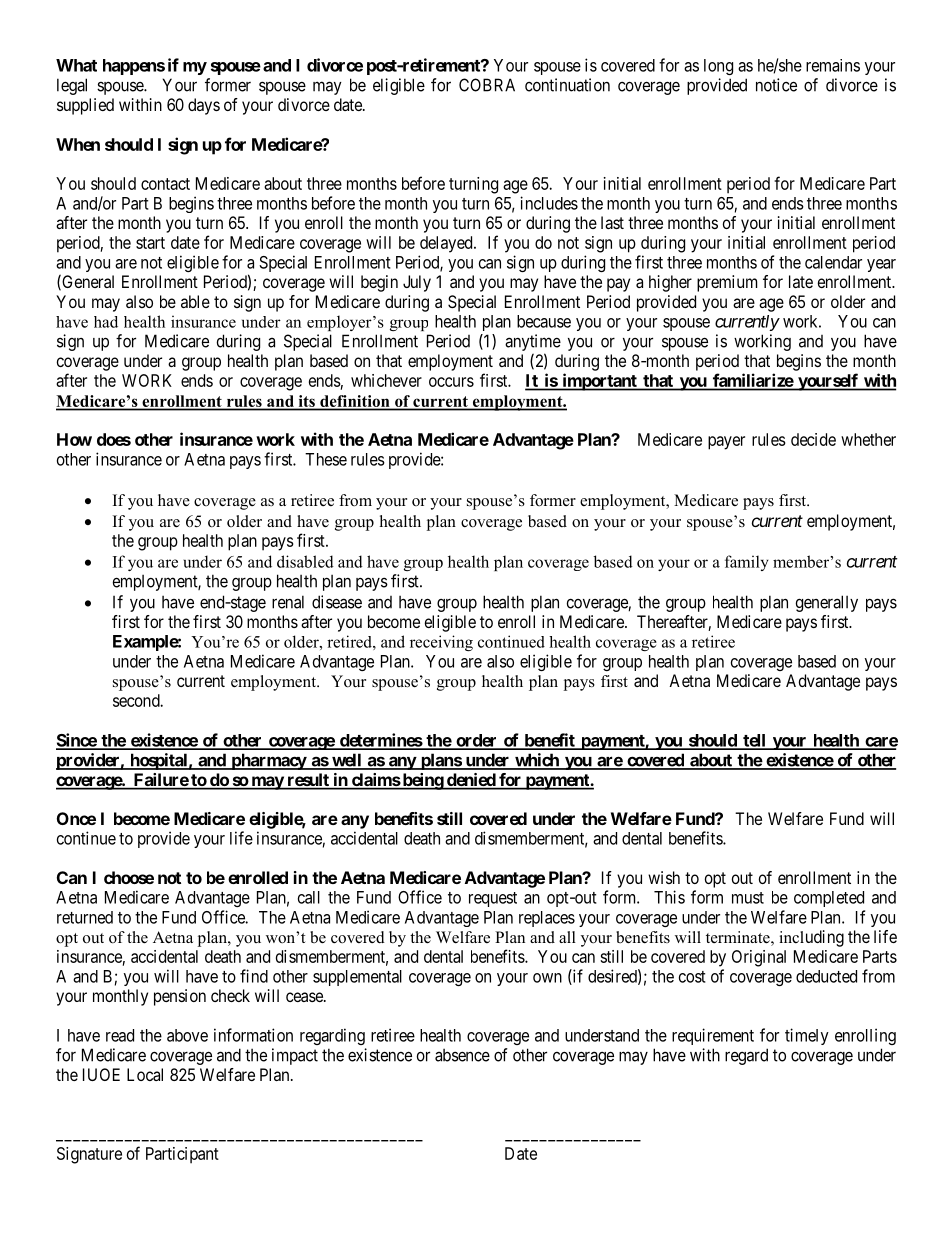  Describe the element at coordinates (807, 1036) in the page. I see `timely` at that location.
